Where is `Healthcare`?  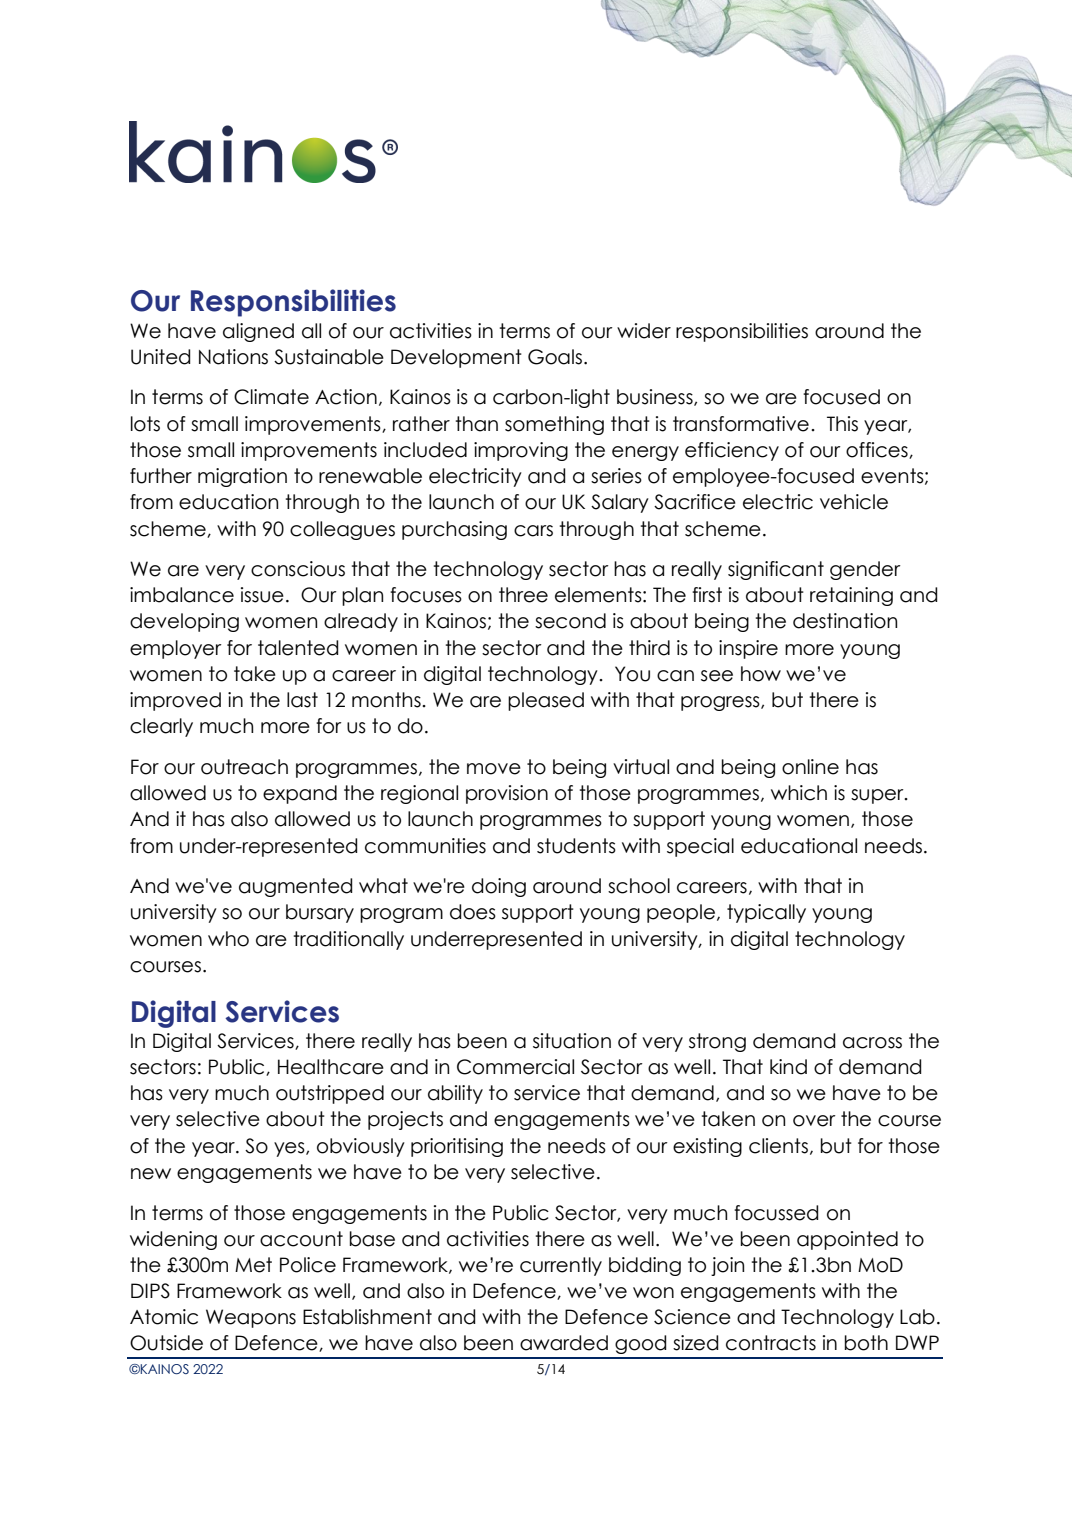
Healthcare is located at coordinates (331, 1067).
